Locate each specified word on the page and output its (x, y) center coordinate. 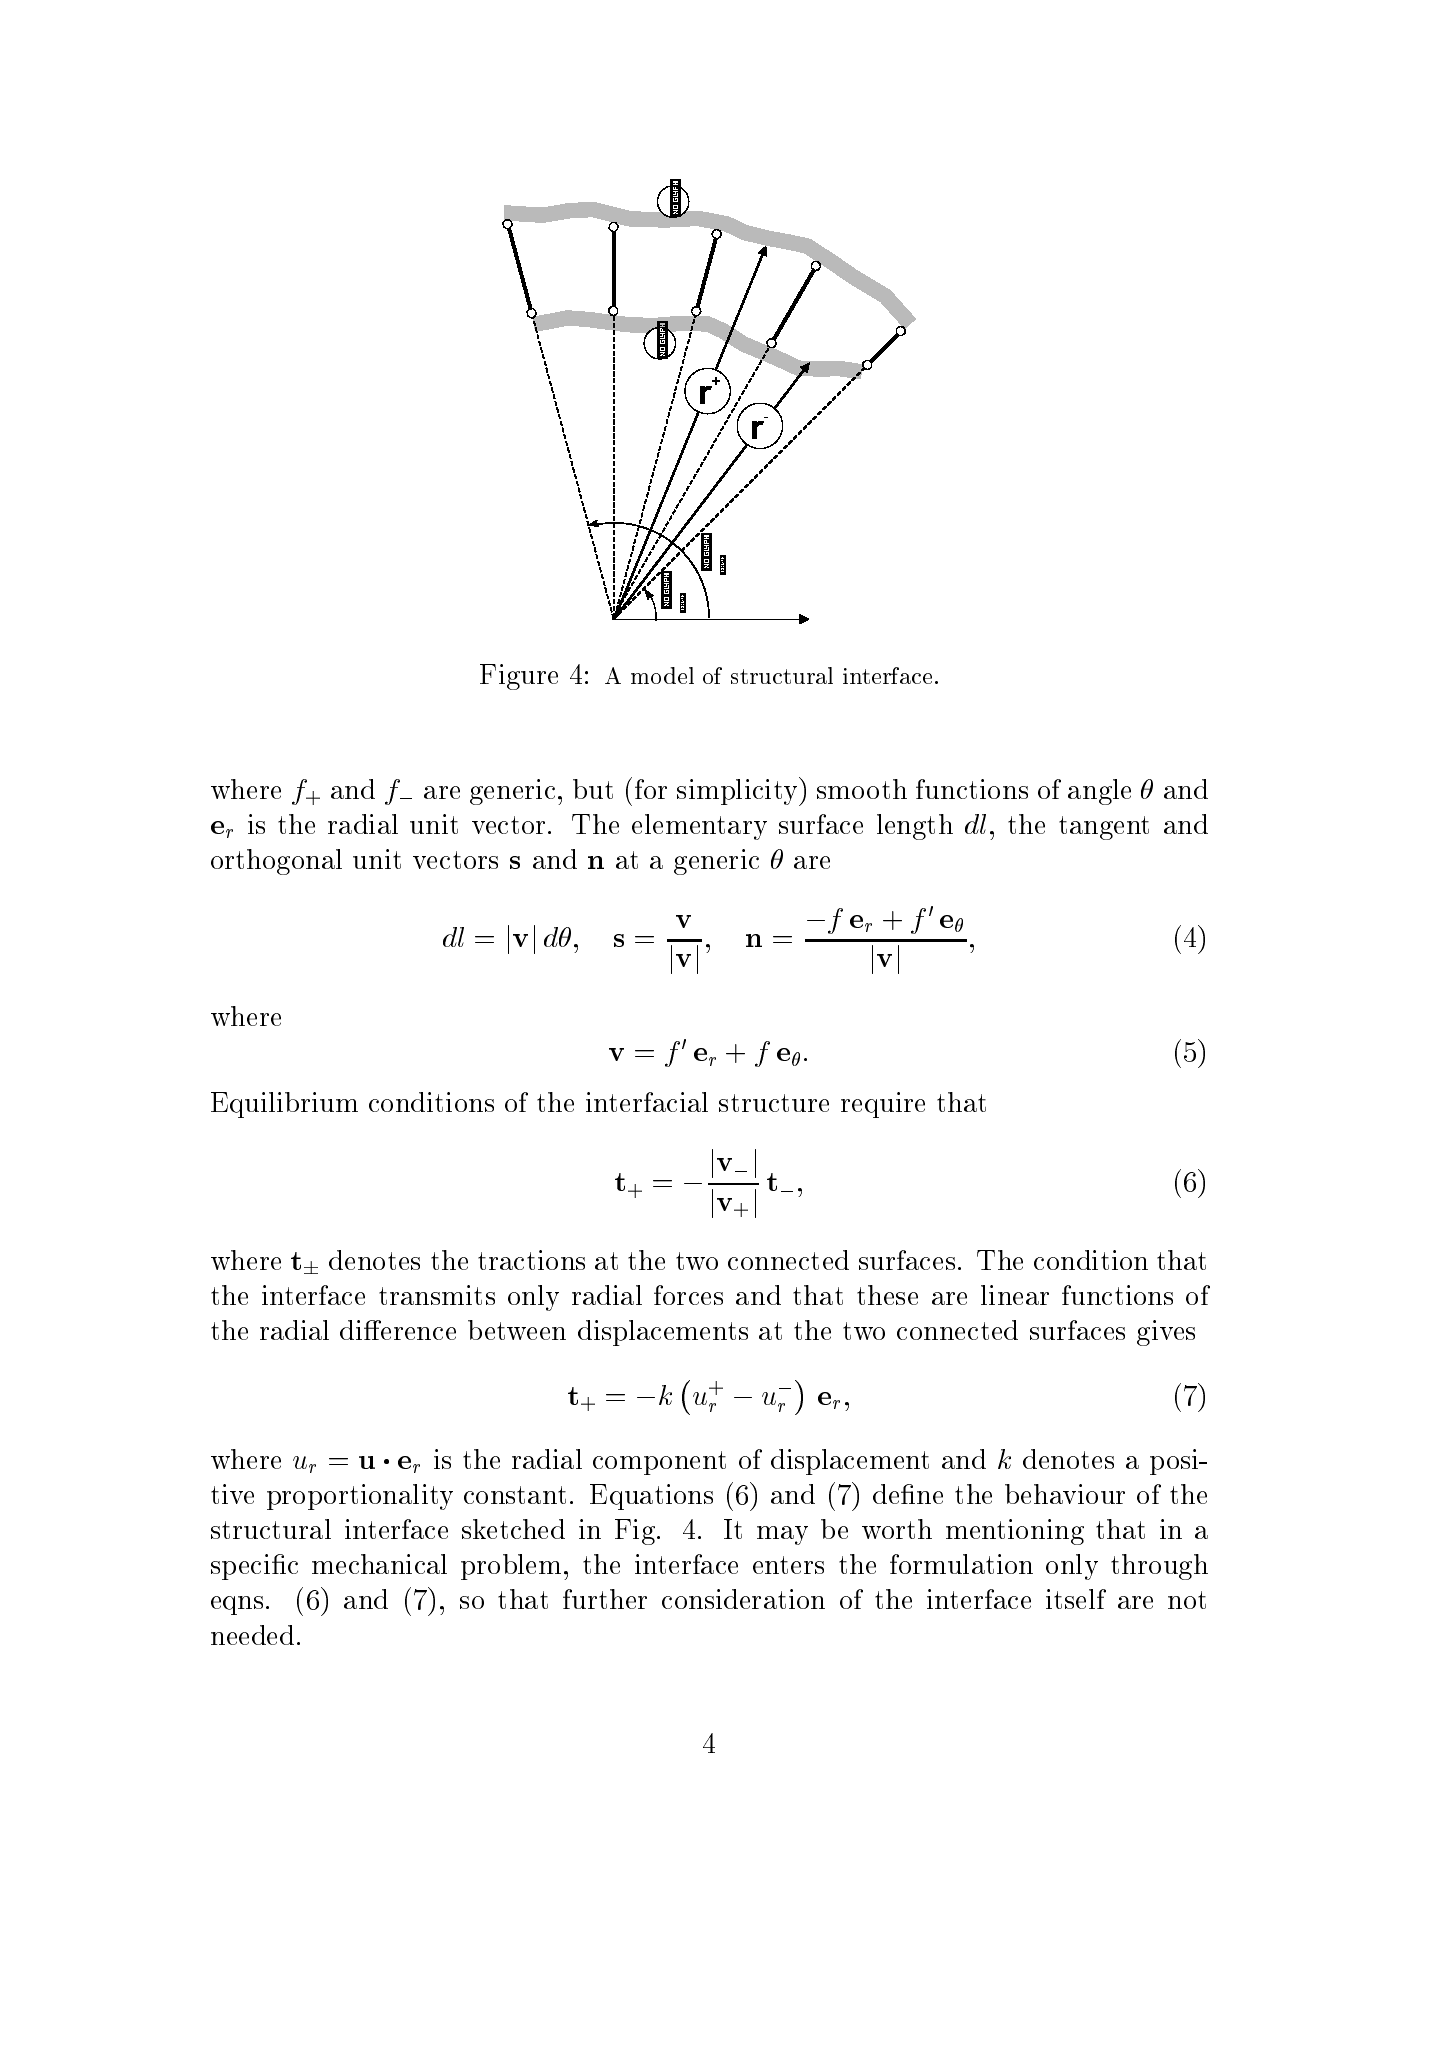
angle (1099, 792)
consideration (743, 1599)
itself (1076, 1599)
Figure (519, 677)
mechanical (379, 1564)
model (662, 675)
